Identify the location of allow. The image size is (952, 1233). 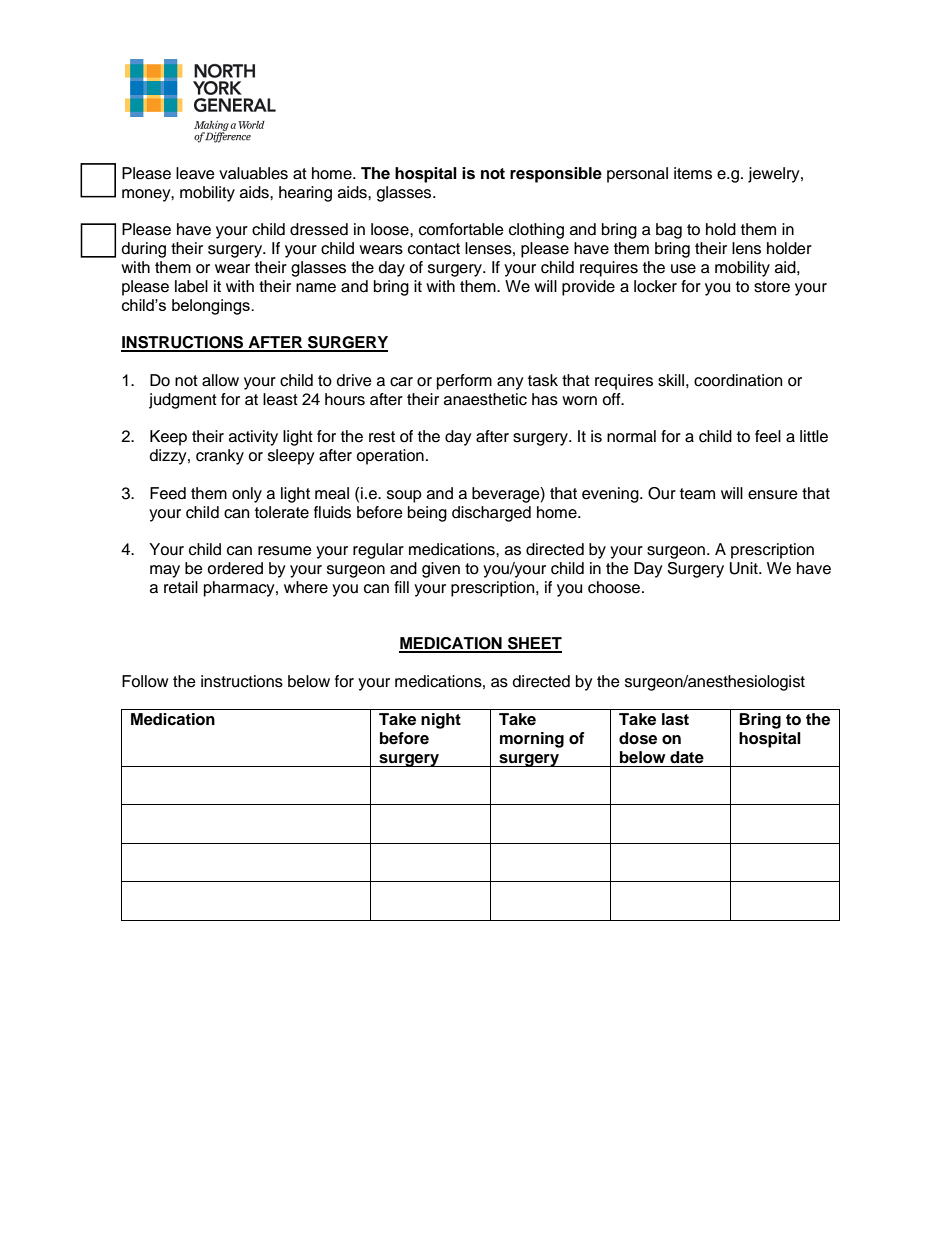
(220, 380).
